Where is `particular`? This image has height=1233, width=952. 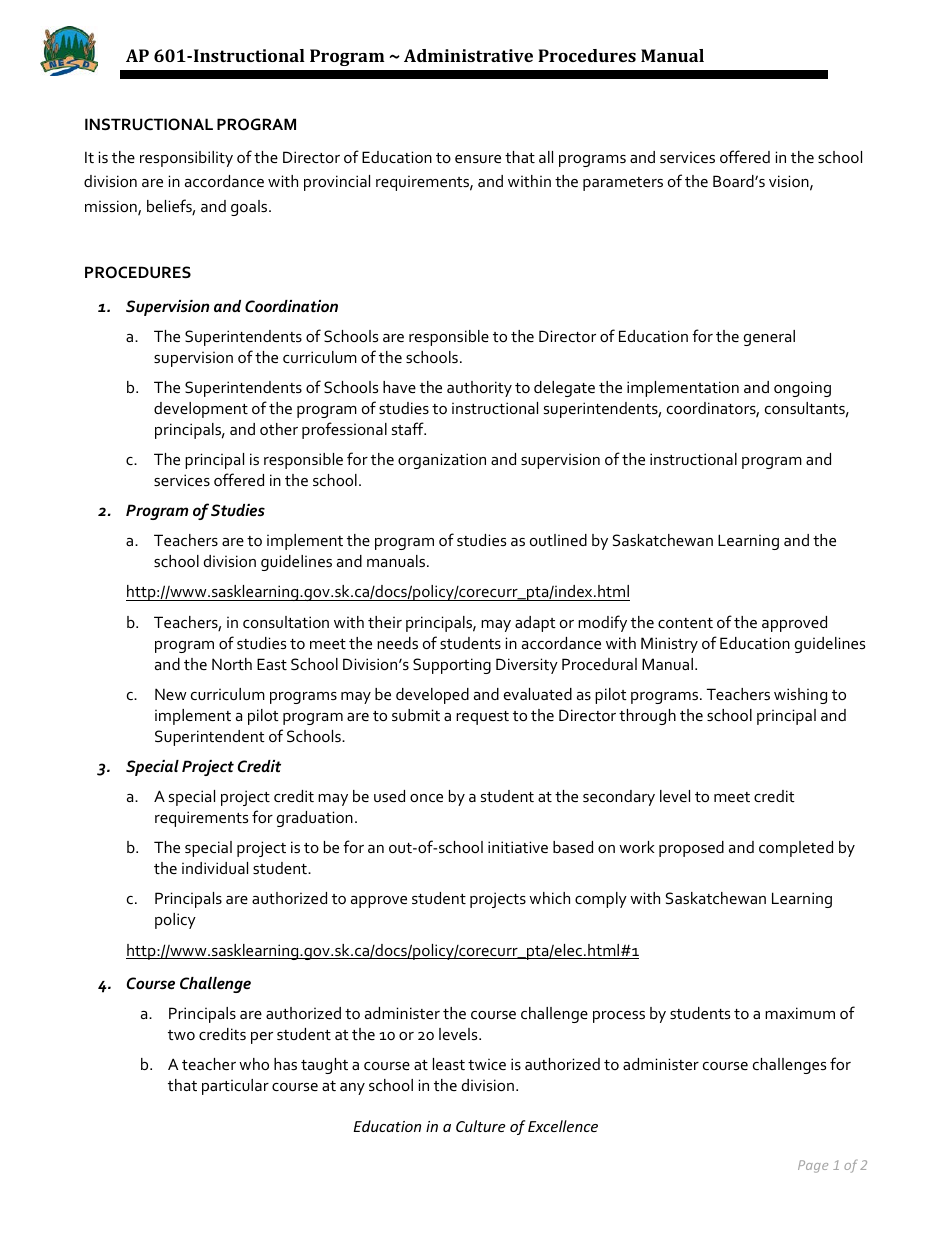
particular is located at coordinates (235, 1087).
